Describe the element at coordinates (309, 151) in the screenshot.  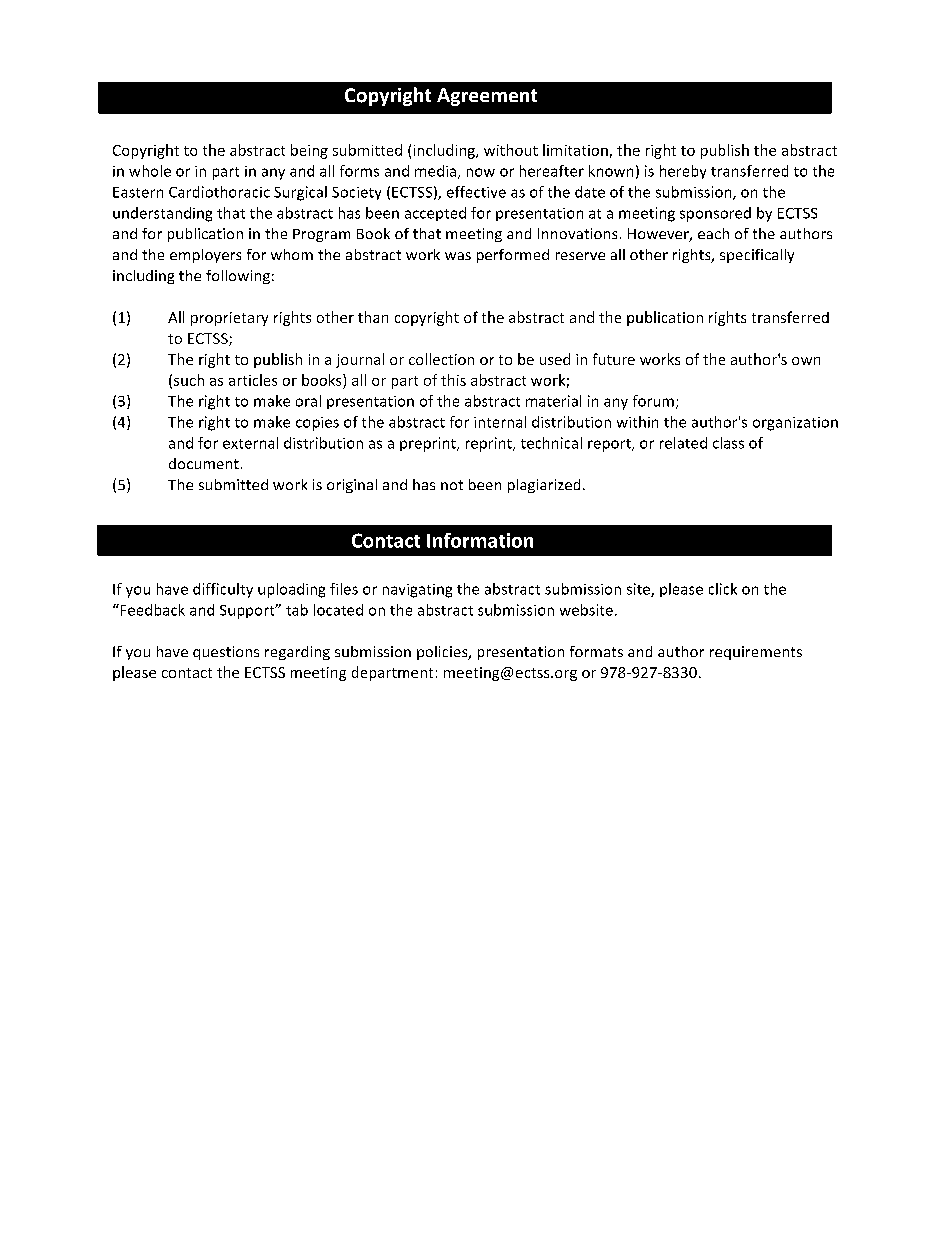
I see `being` at that location.
